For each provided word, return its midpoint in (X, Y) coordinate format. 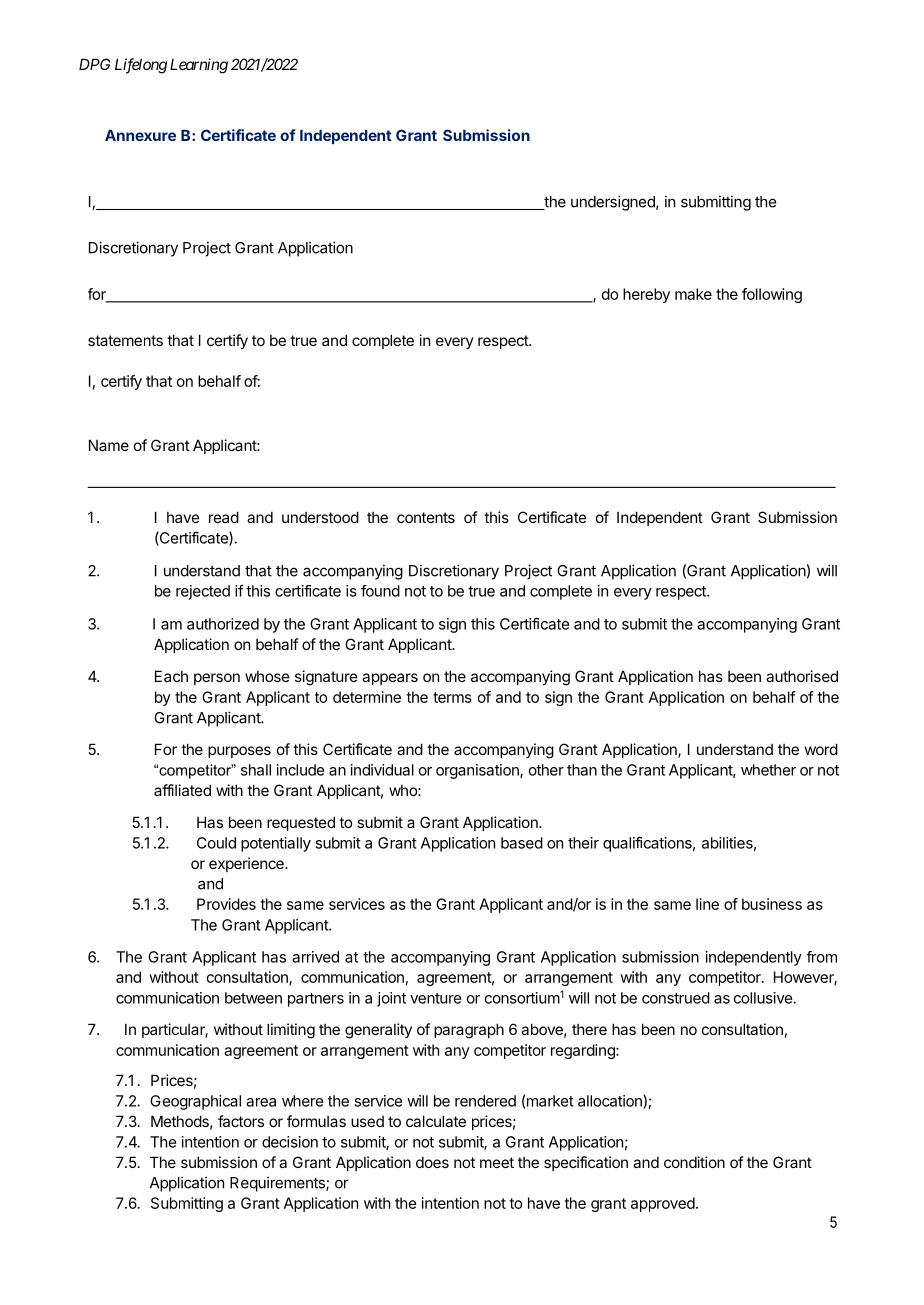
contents (426, 517)
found (380, 591)
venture (435, 998)
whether (768, 770)
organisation (478, 771)
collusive (764, 998)
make (693, 294)
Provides (226, 904)
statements (125, 340)
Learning (199, 66)
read (224, 517)
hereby (646, 295)
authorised (802, 676)
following (772, 295)
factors (241, 1121)
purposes (239, 752)
